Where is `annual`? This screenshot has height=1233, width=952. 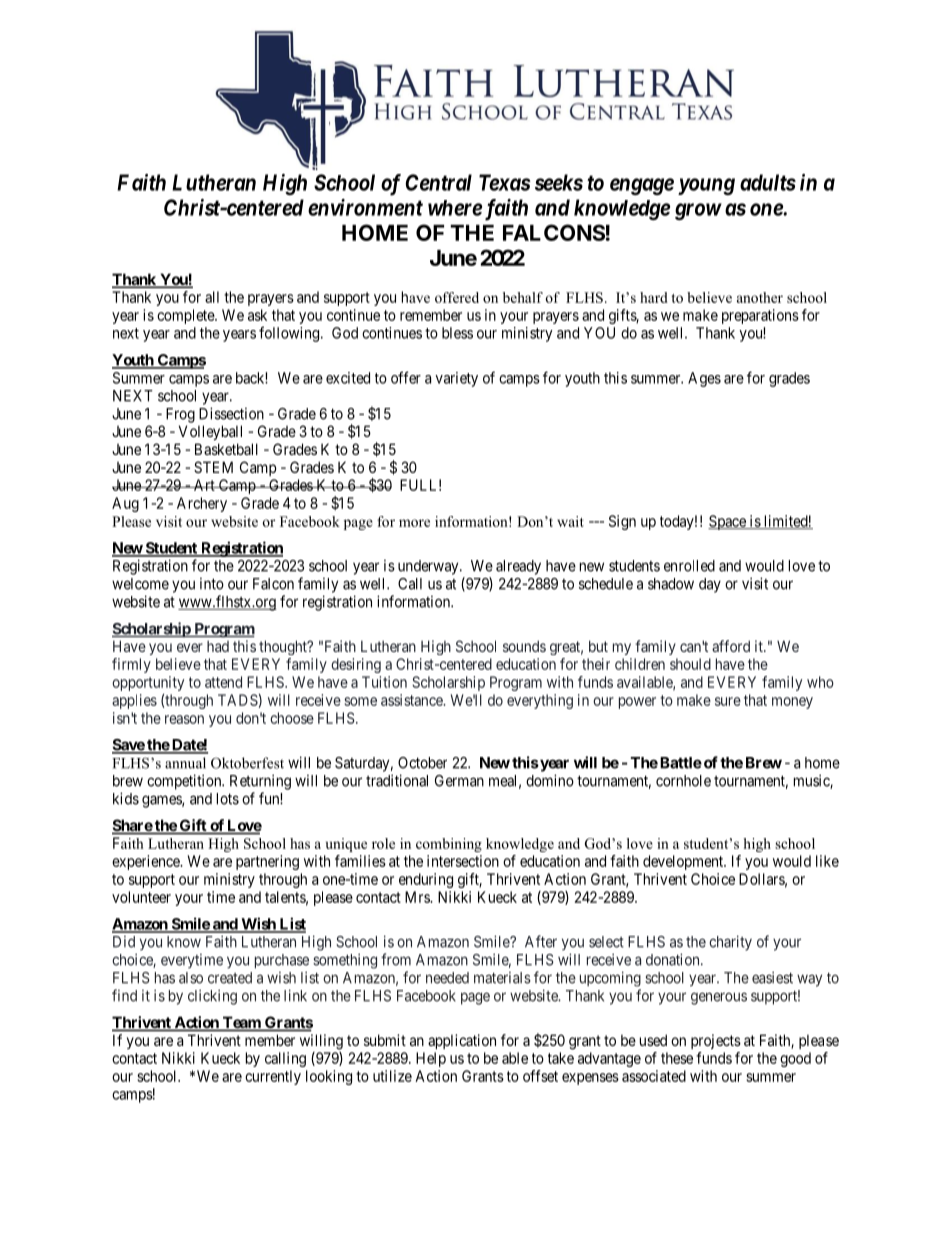
annual is located at coordinates (185, 763).
